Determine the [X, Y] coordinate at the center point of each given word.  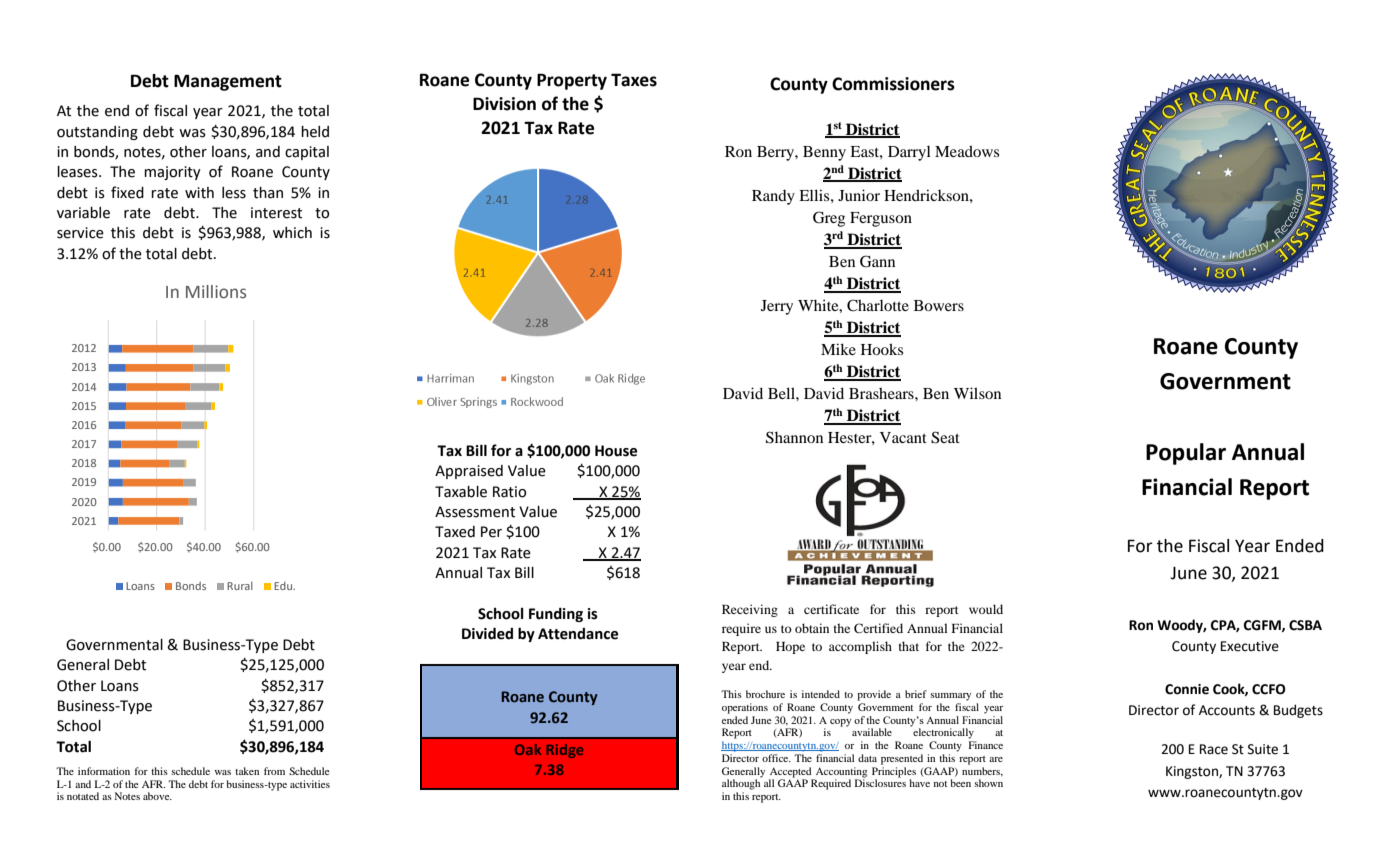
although [742, 783]
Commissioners [893, 84]
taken [247, 771]
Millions [216, 292]
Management [228, 82]
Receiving [750, 610]
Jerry [777, 307]
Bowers [939, 305]
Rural [240, 586]
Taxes [634, 80]
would [986, 609]
